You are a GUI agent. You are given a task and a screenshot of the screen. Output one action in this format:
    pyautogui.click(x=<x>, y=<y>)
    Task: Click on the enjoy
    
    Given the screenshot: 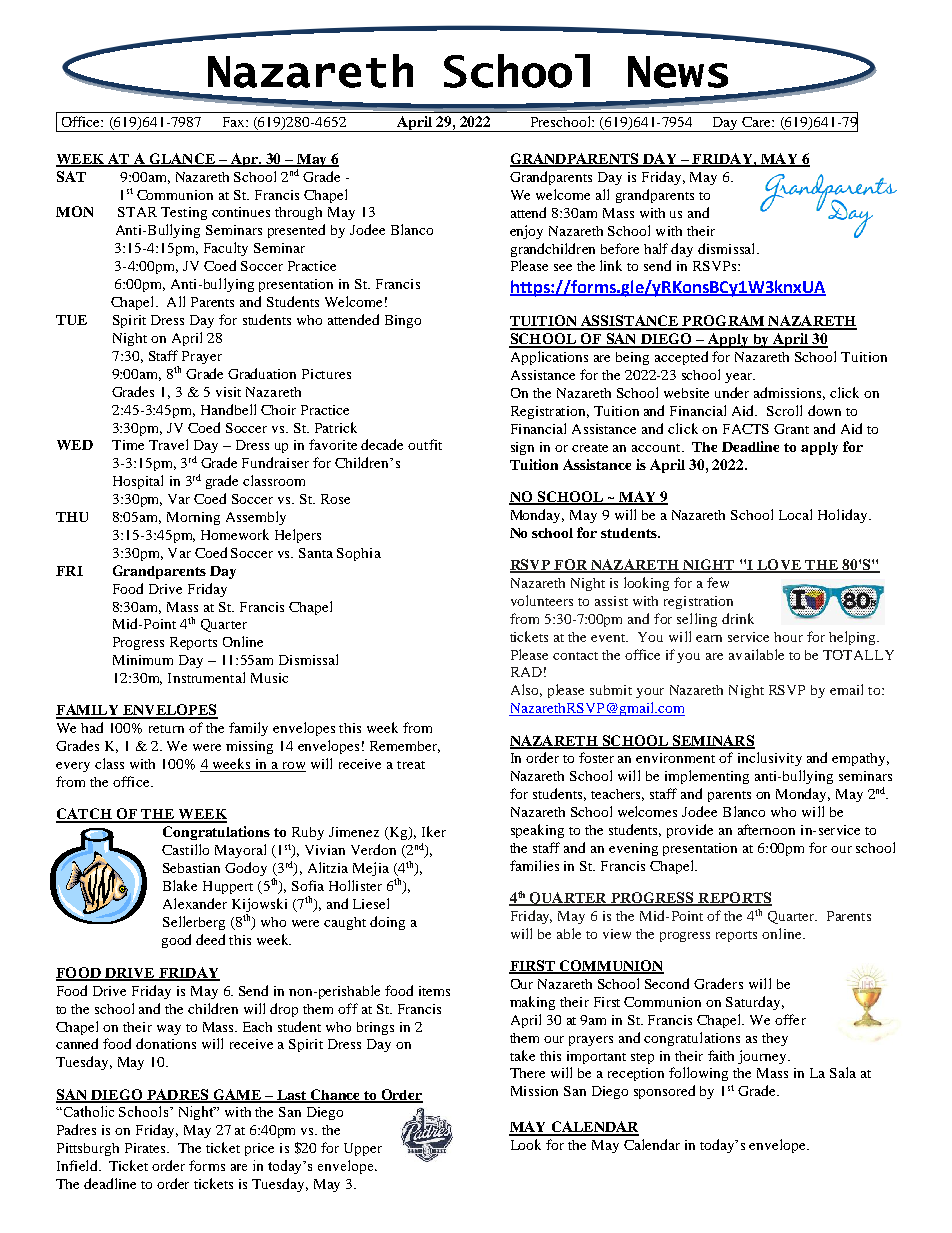 What is the action you would take?
    pyautogui.click(x=526, y=232)
